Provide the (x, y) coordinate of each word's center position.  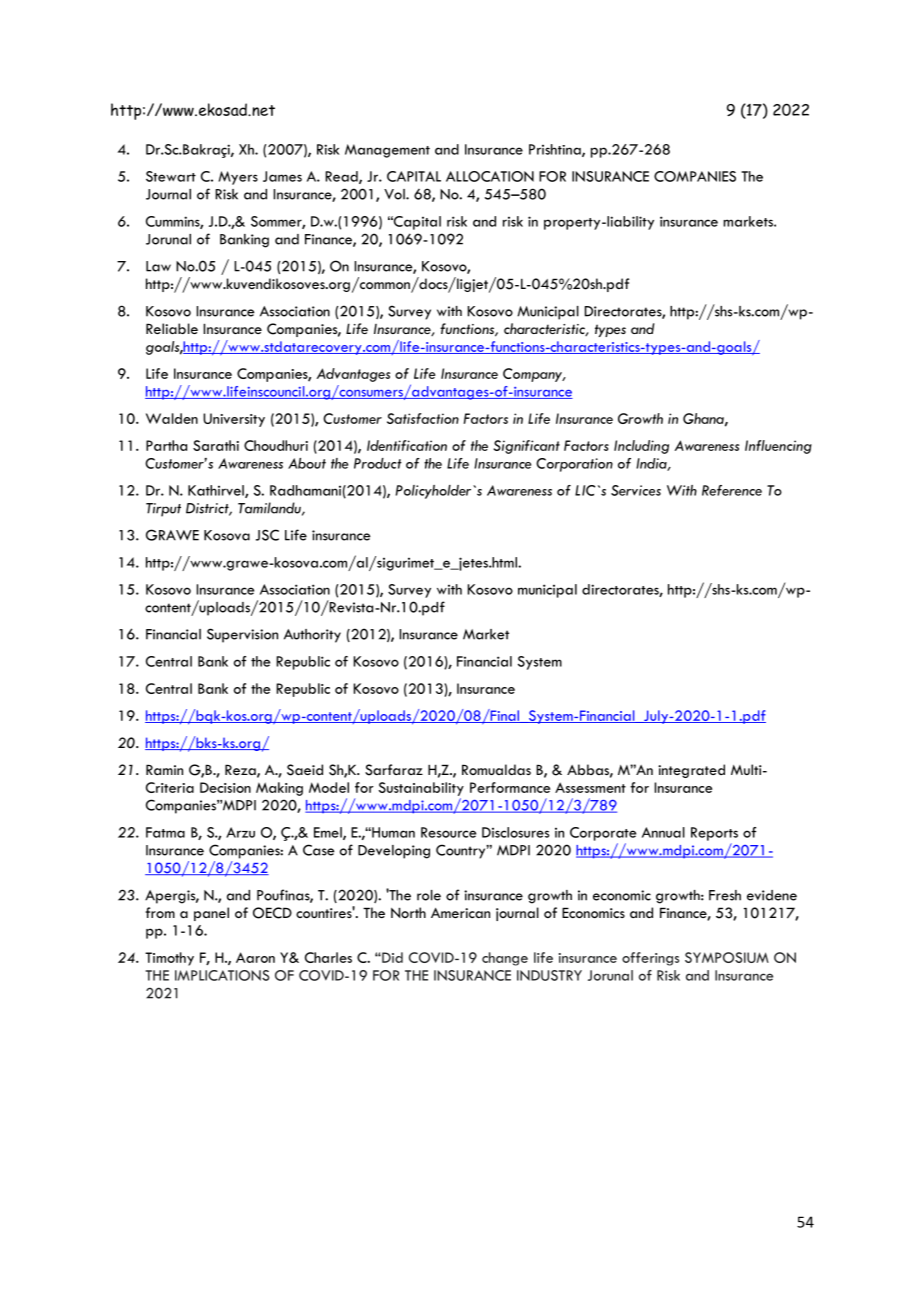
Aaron (255, 957)
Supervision (242, 635)
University (234, 420)
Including (641, 447)
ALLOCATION (490, 176)
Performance (510, 787)
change (505, 959)
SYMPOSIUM (727, 957)
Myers (238, 178)
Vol (395, 194)
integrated (691, 771)
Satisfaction (423, 418)
